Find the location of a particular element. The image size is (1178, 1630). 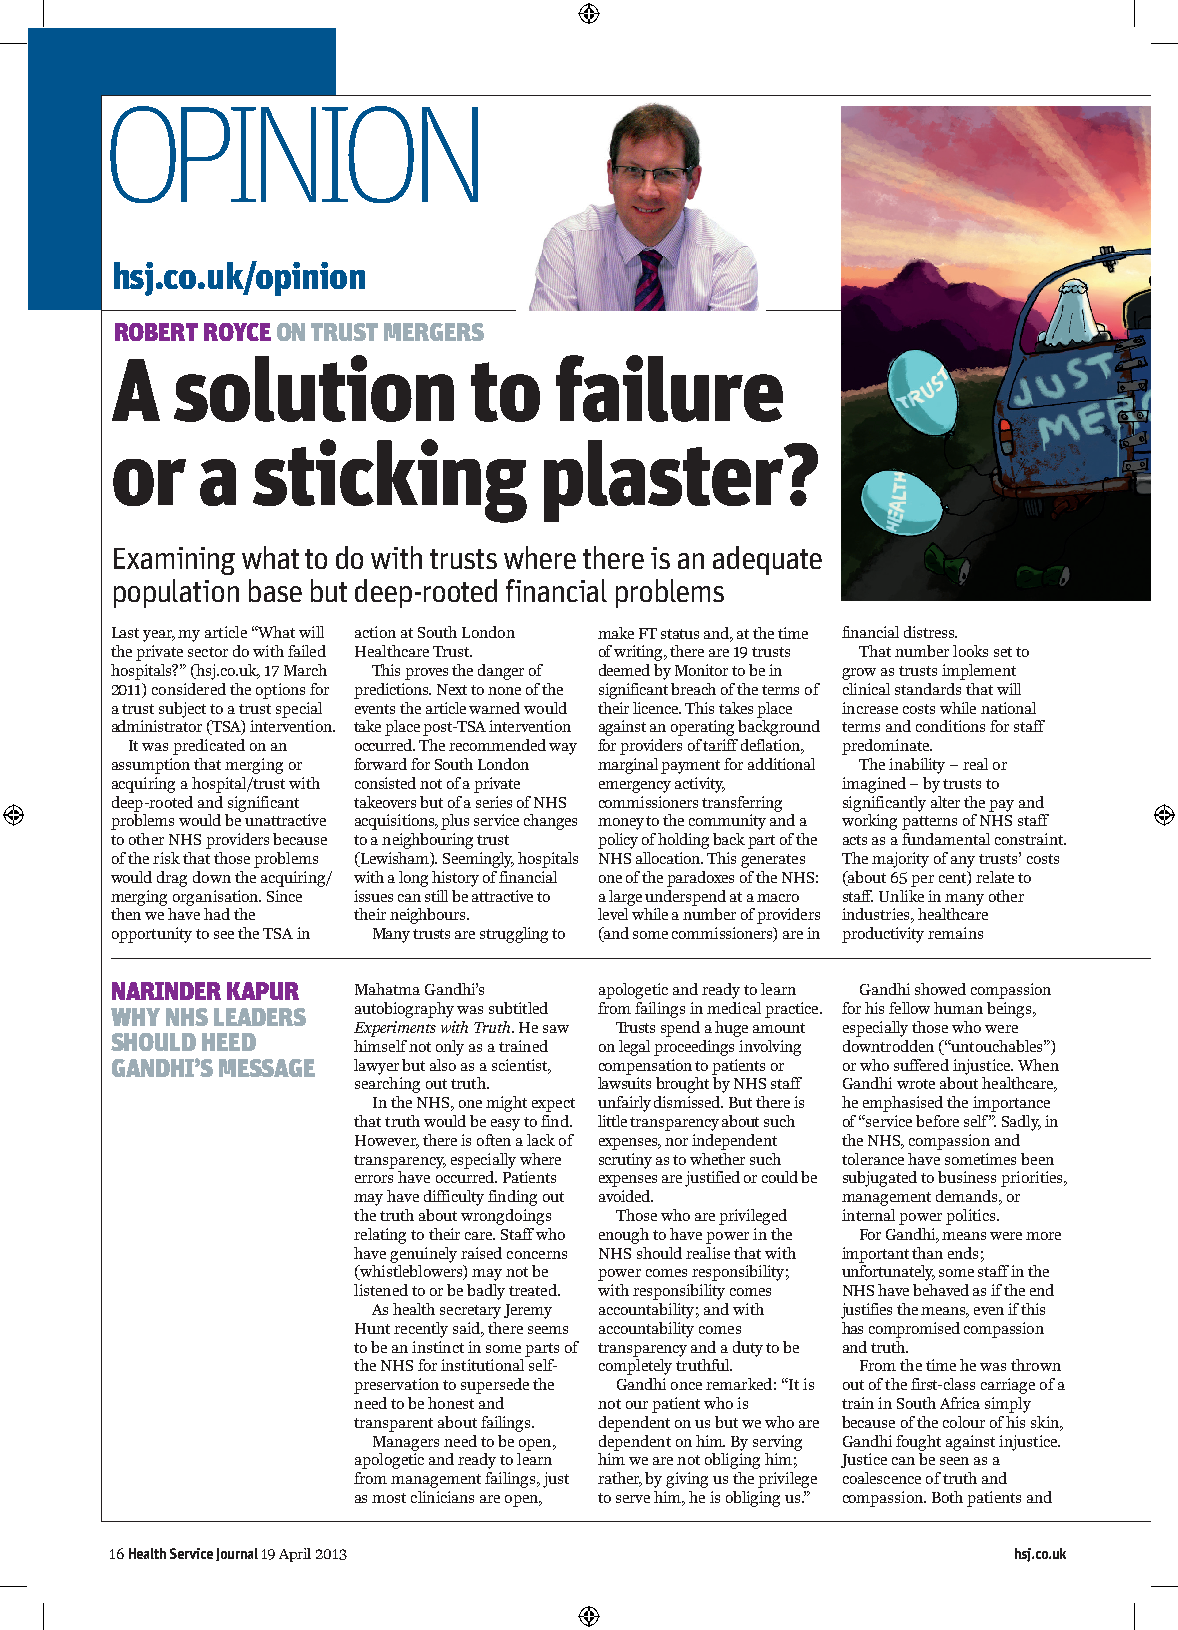

adequate is located at coordinates (767, 560).
